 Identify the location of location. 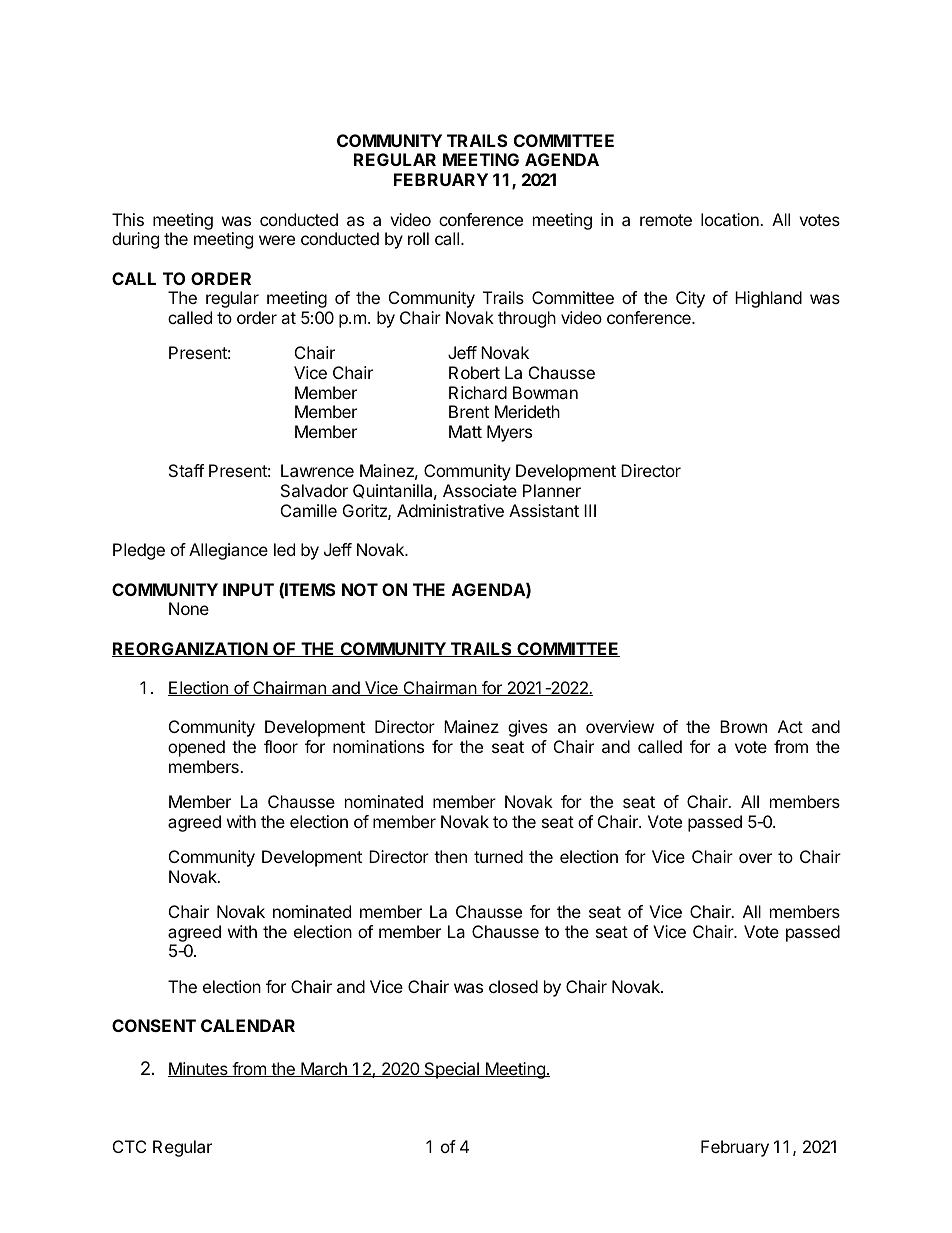
(731, 219).
